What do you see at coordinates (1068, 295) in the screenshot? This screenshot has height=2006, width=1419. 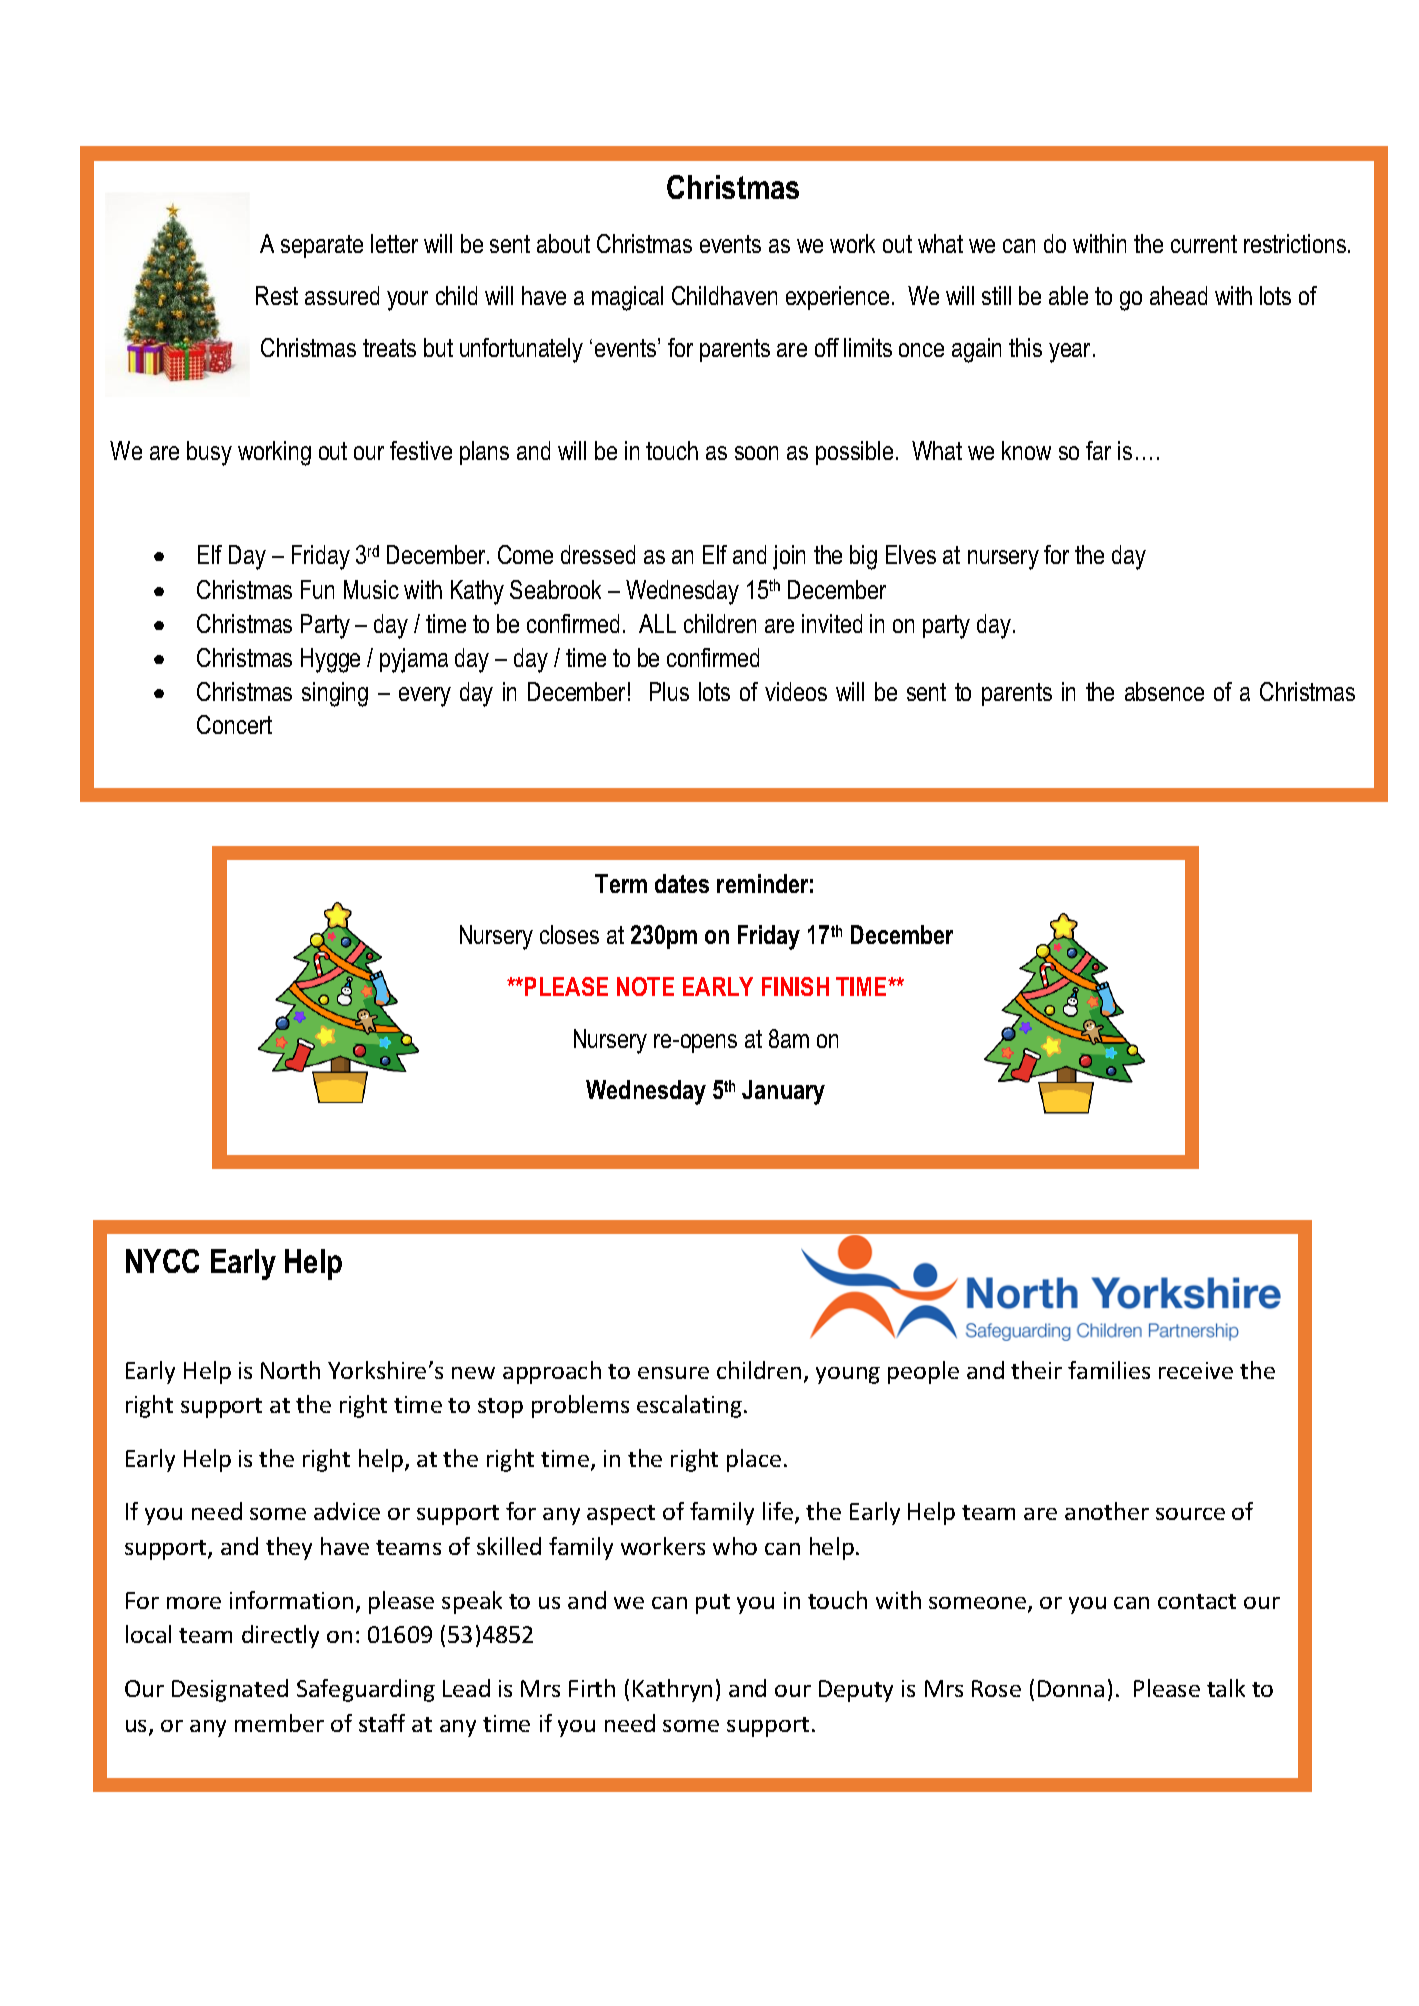 I see `able` at bounding box center [1068, 295].
